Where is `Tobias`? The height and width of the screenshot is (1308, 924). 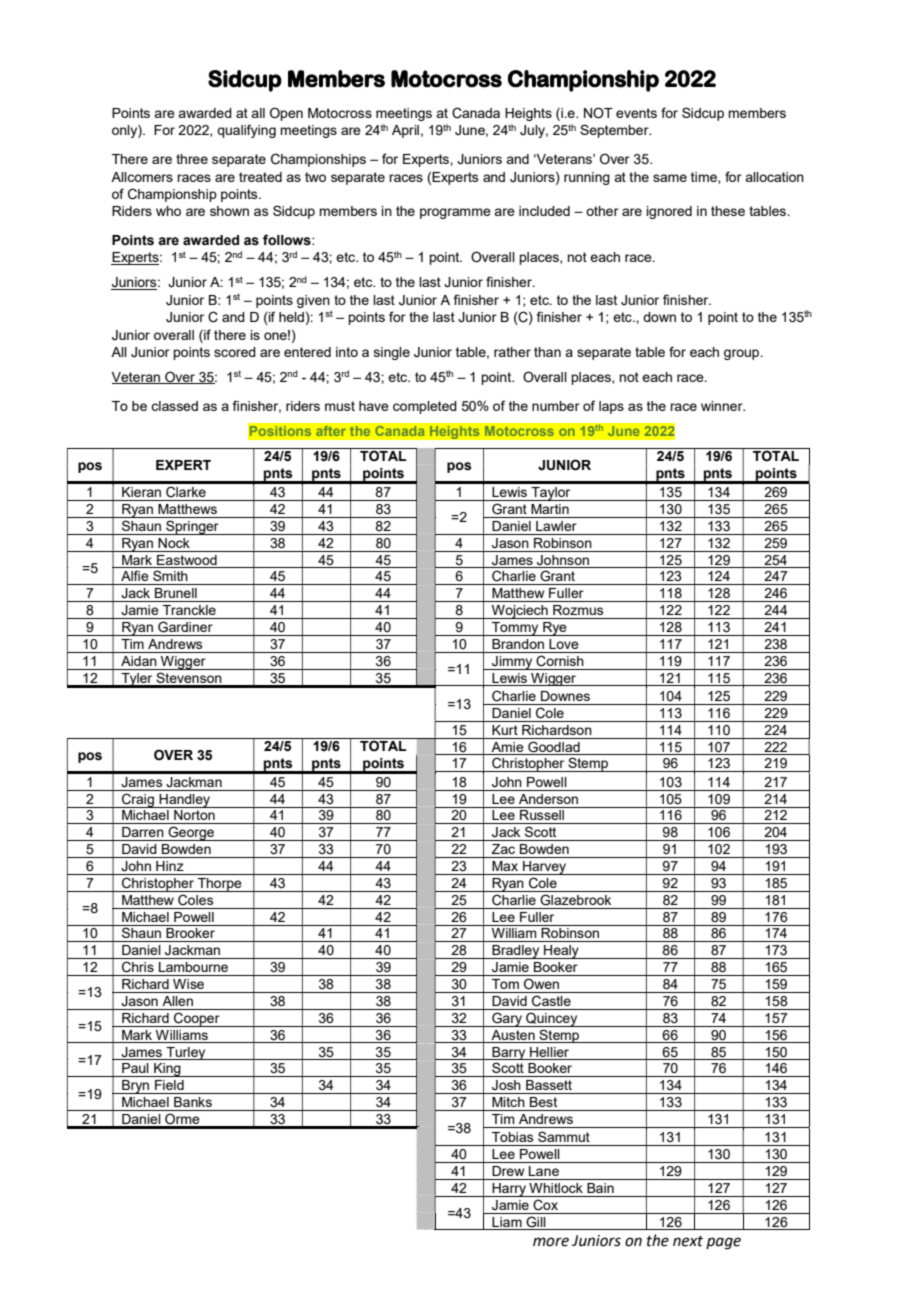
Tobias is located at coordinates (513, 1137).
